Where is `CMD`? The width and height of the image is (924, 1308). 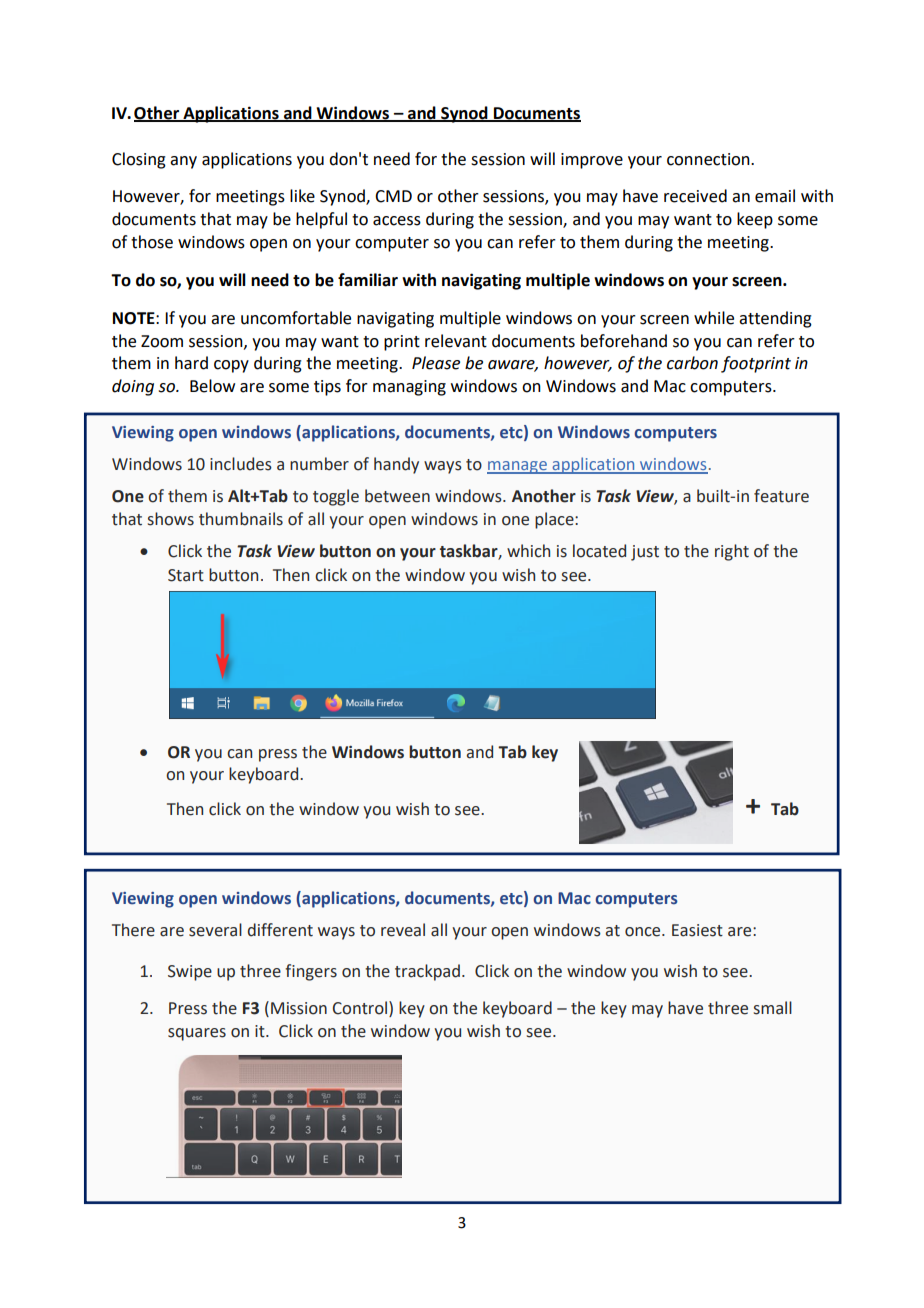 CMD is located at coordinates (393, 196).
